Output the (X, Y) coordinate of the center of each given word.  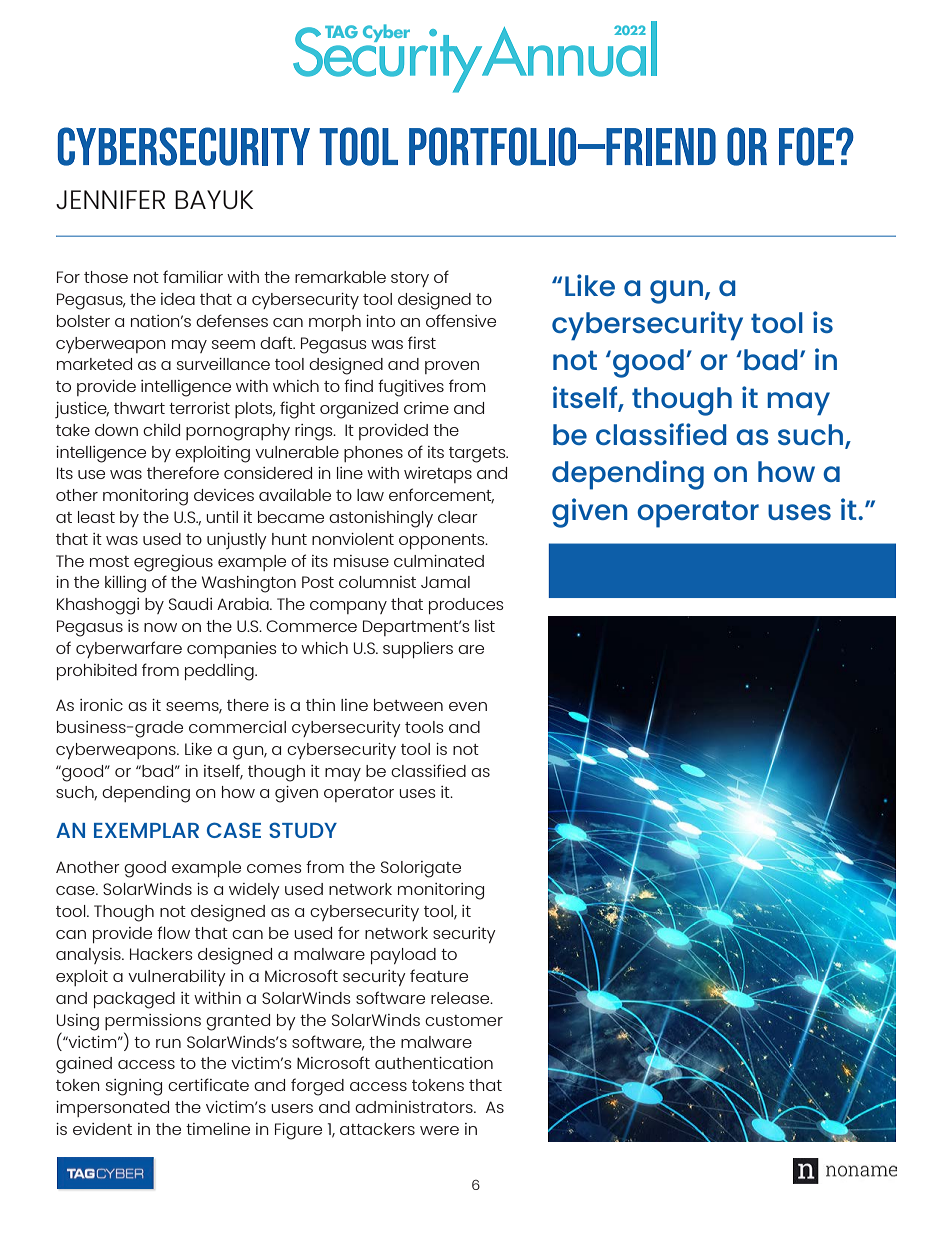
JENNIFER (110, 199)
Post (318, 582)
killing (125, 584)
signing (134, 1087)
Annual (568, 49)
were (439, 1130)
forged (317, 1087)
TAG (341, 31)
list (485, 626)
